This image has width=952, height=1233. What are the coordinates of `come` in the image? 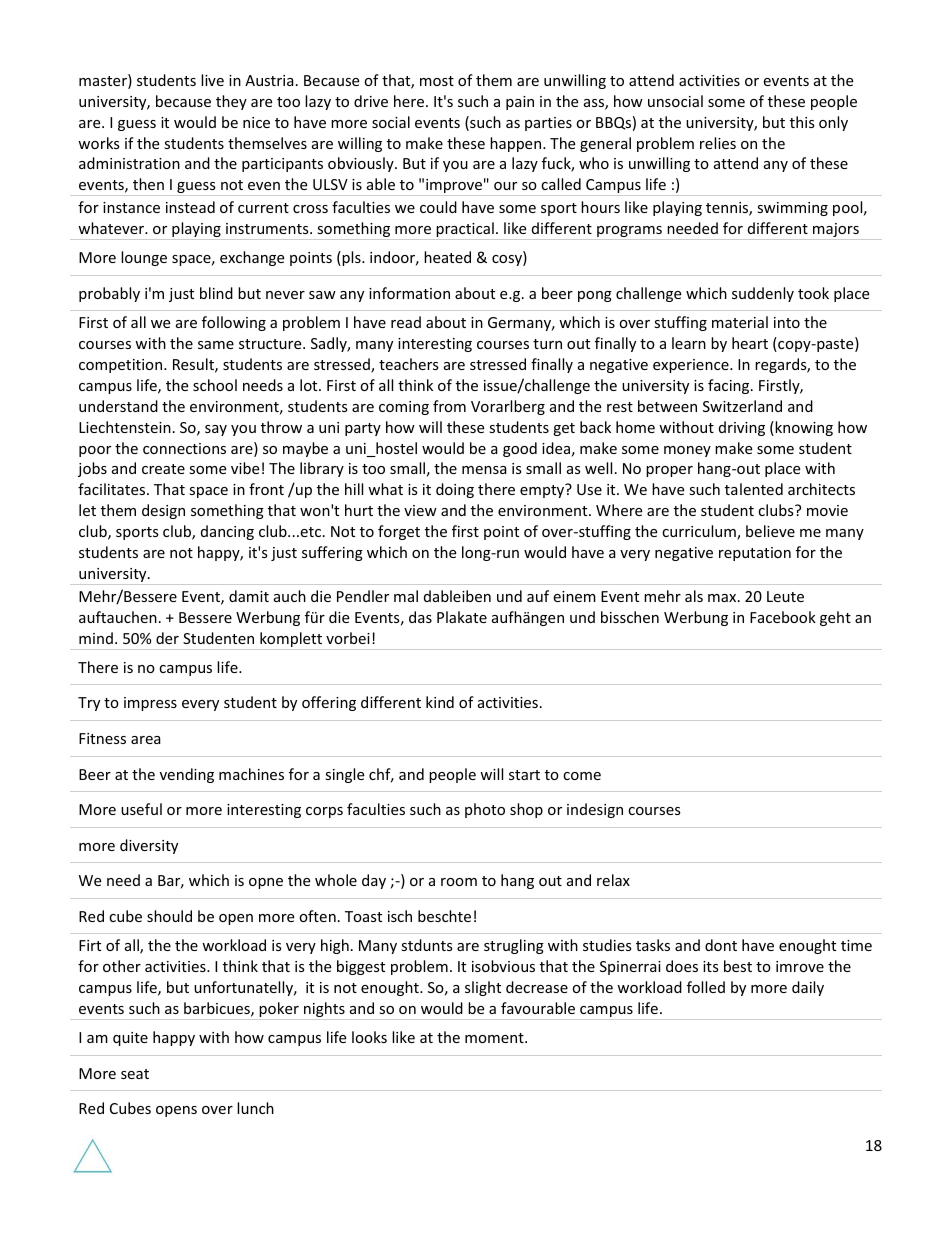 It's located at (582, 776).
